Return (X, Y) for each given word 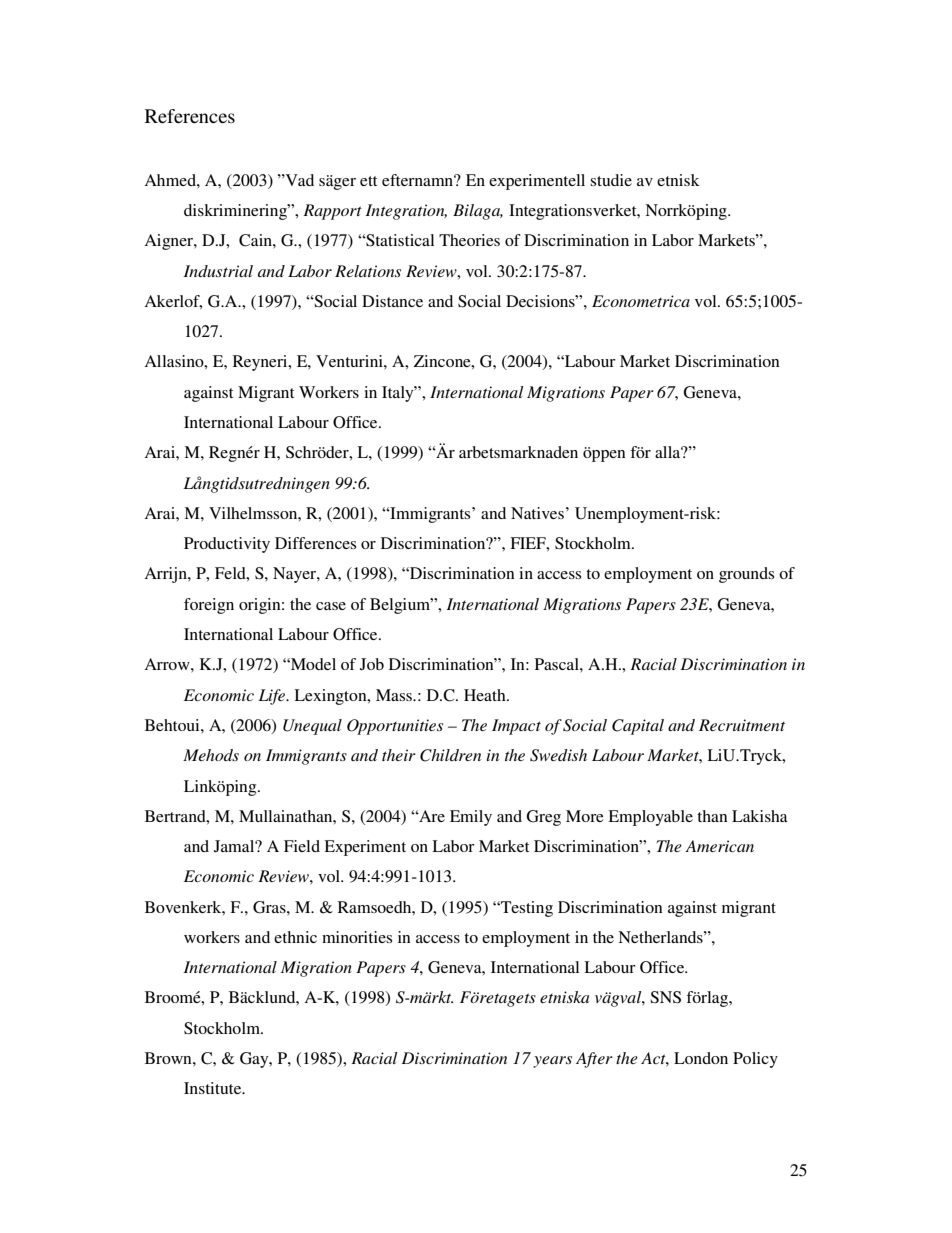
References (190, 116)
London (701, 1058)
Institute (214, 1088)
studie (611, 180)
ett (368, 181)
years (552, 1062)
